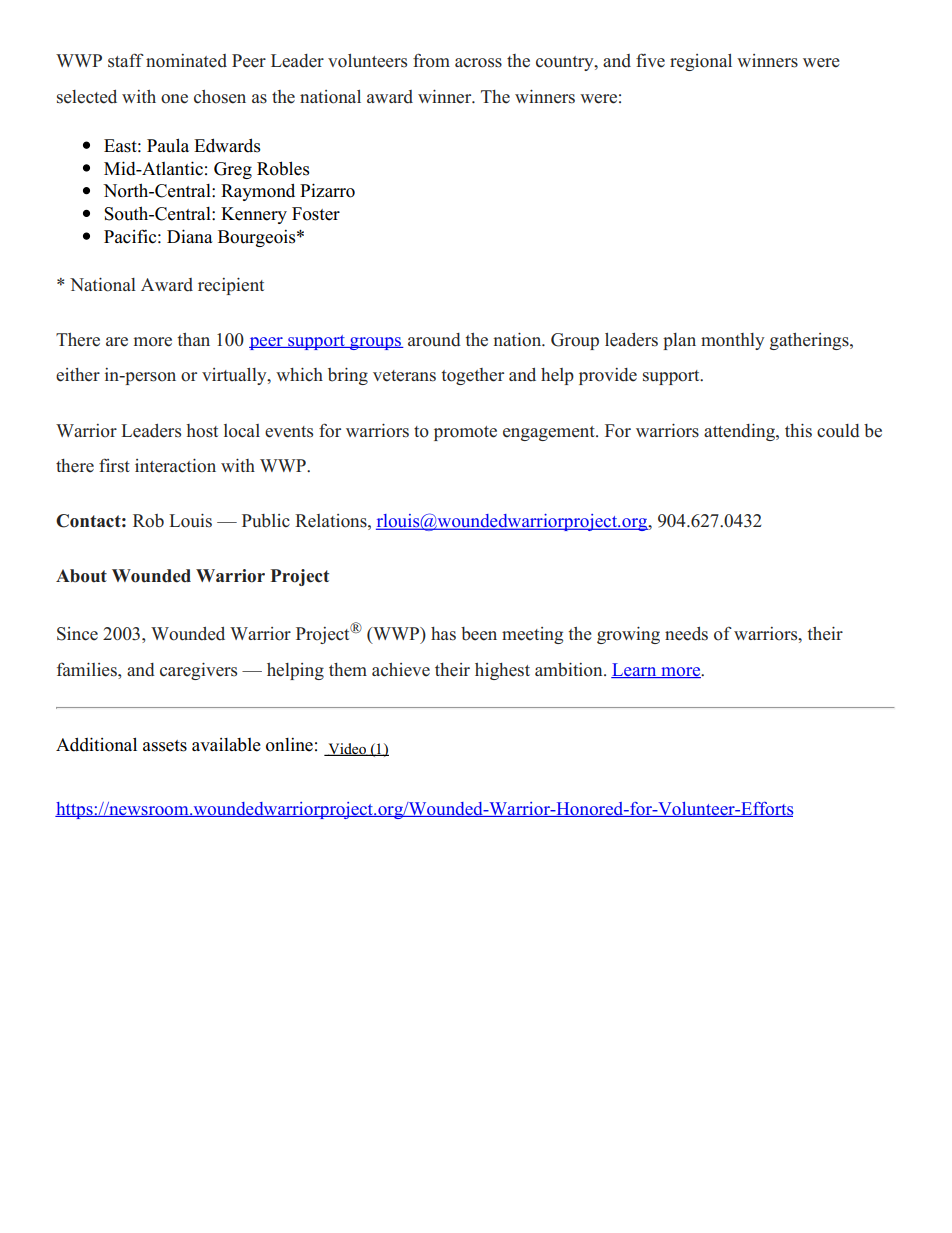  Describe the element at coordinates (347, 749) in the screenshot. I see `Video` at that location.
